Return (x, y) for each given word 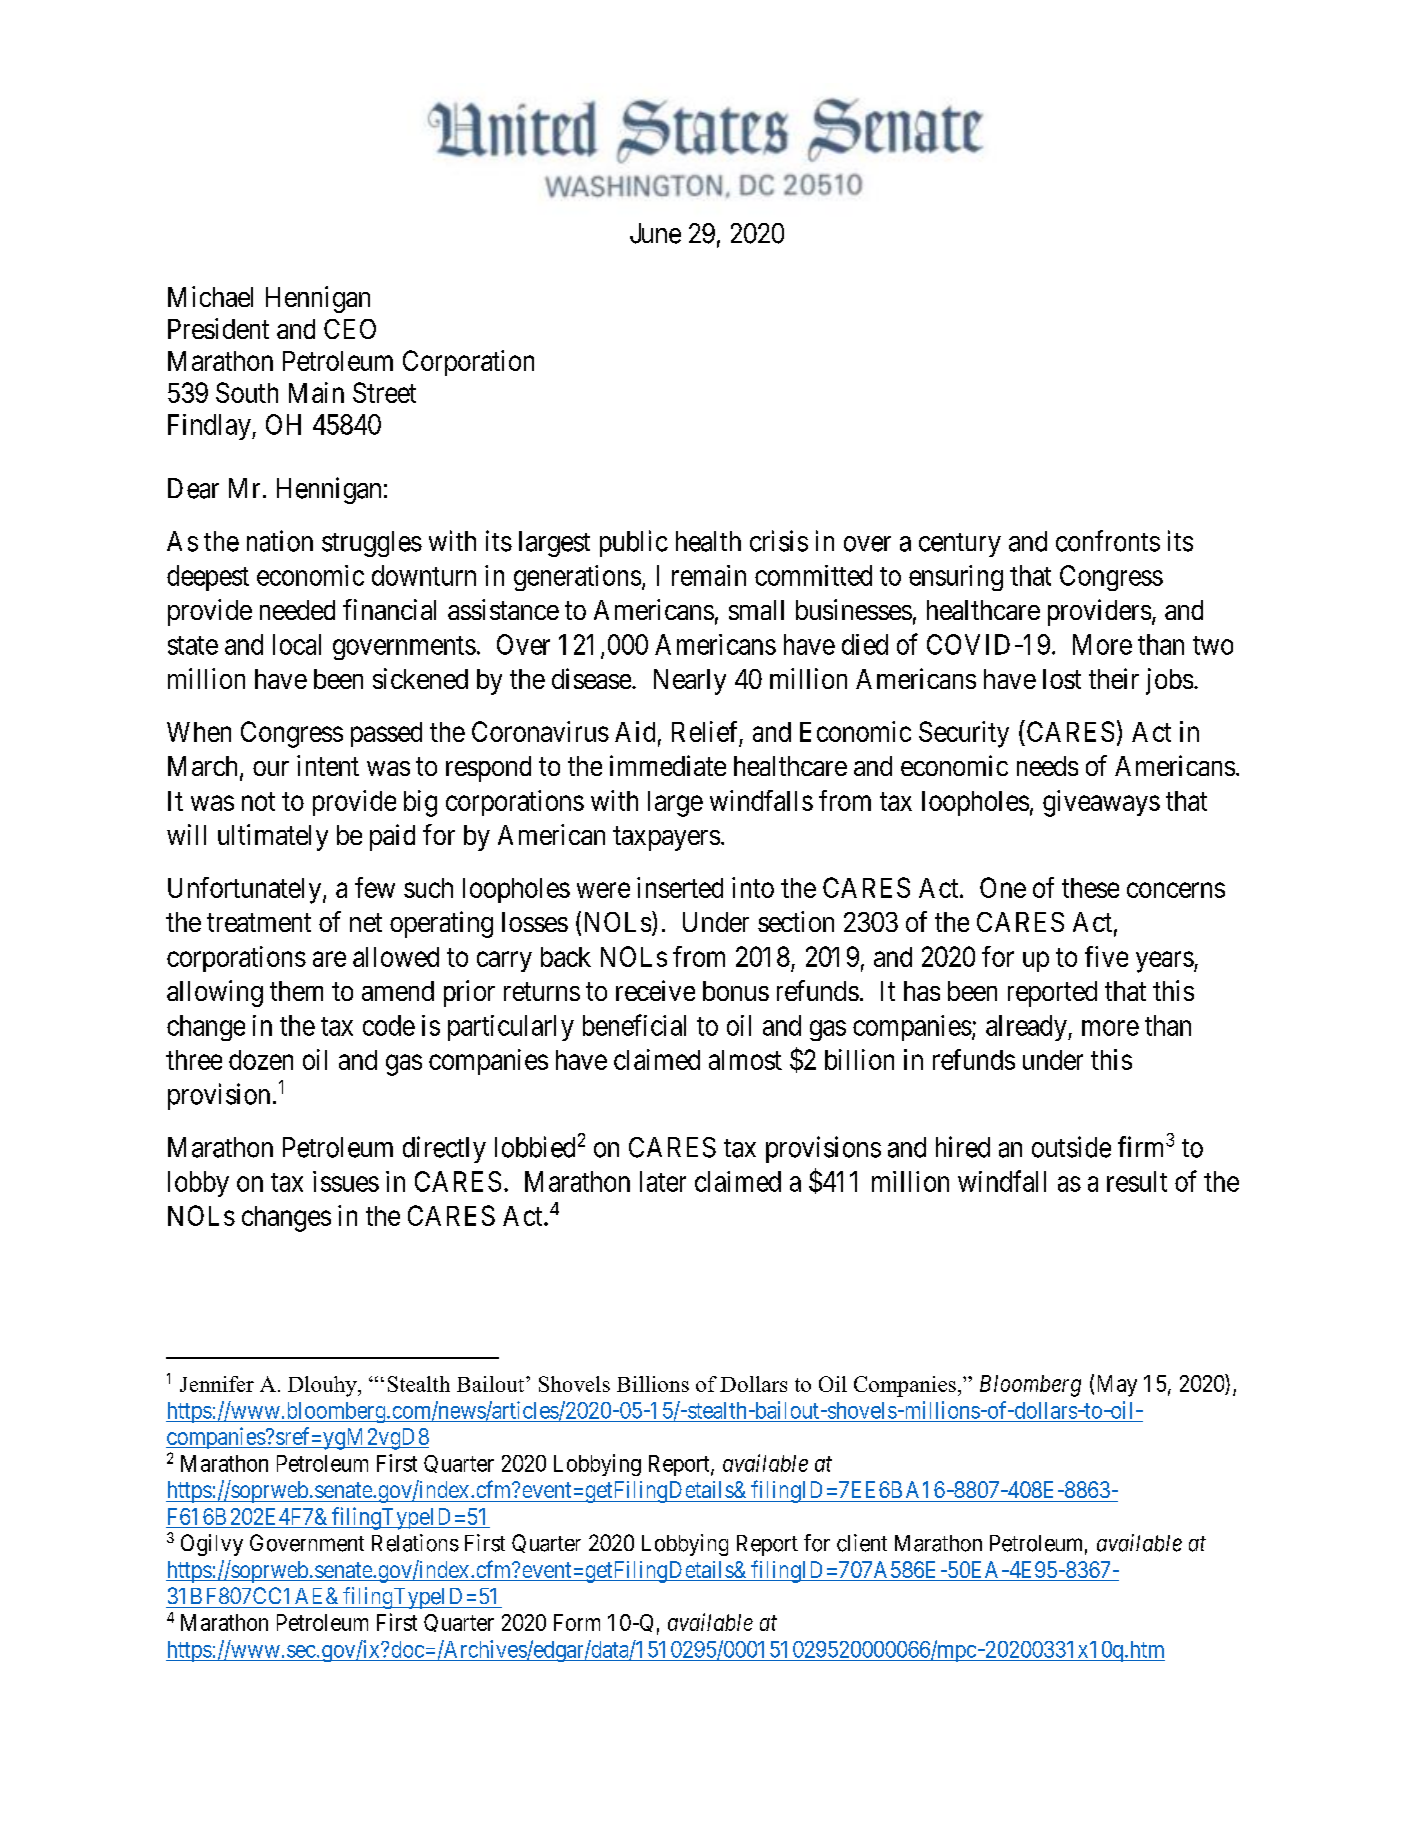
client (862, 1543)
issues (346, 1181)
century (960, 545)
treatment (259, 923)
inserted (680, 887)
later (663, 1181)
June (655, 233)
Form (577, 1622)
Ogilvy (212, 1545)
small (756, 610)
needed (297, 610)
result (1137, 1181)
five (1106, 956)
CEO (350, 329)
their (1114, 678)
